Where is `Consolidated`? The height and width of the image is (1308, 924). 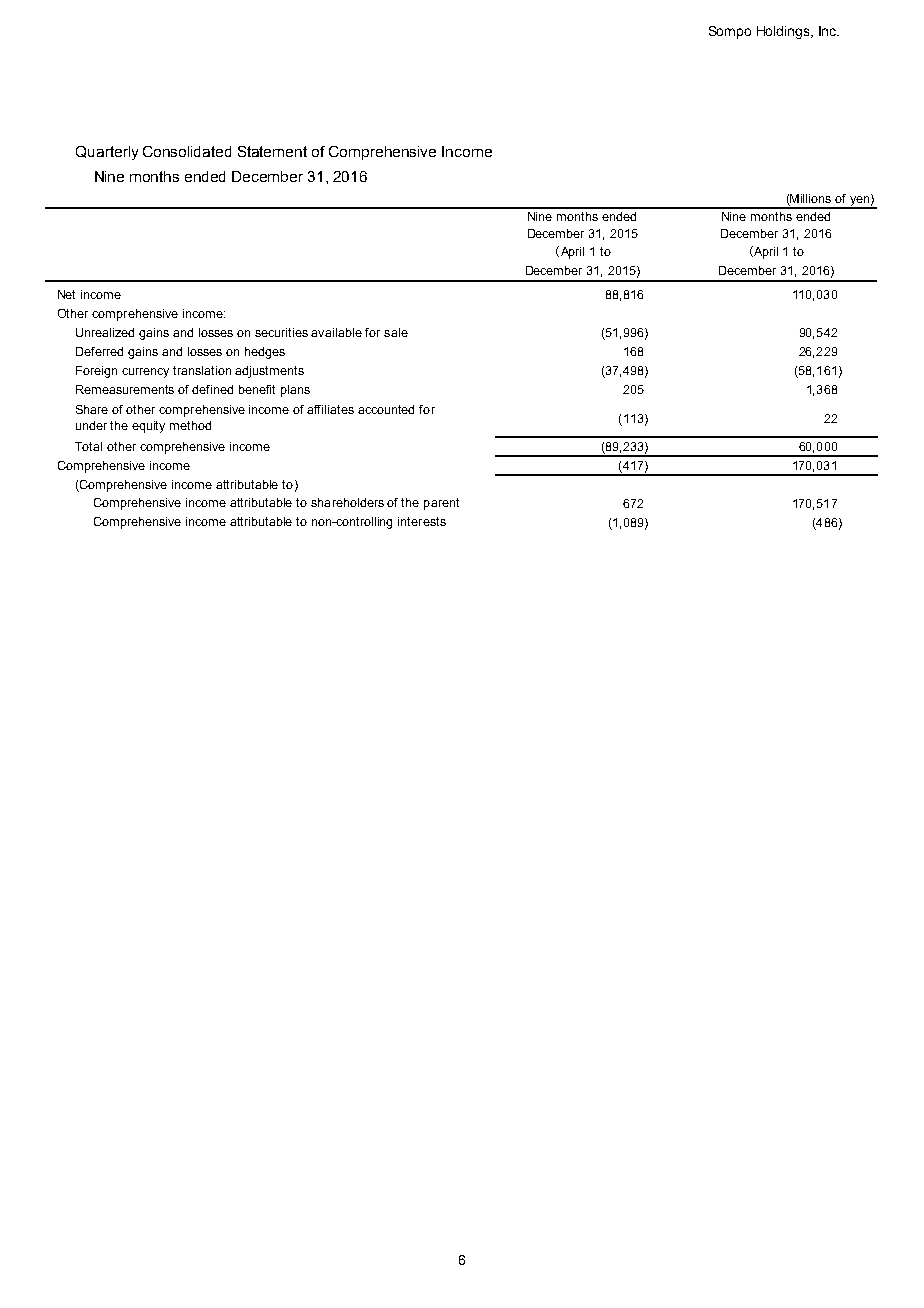 Consolidated is located at coordinates (187, 151).
